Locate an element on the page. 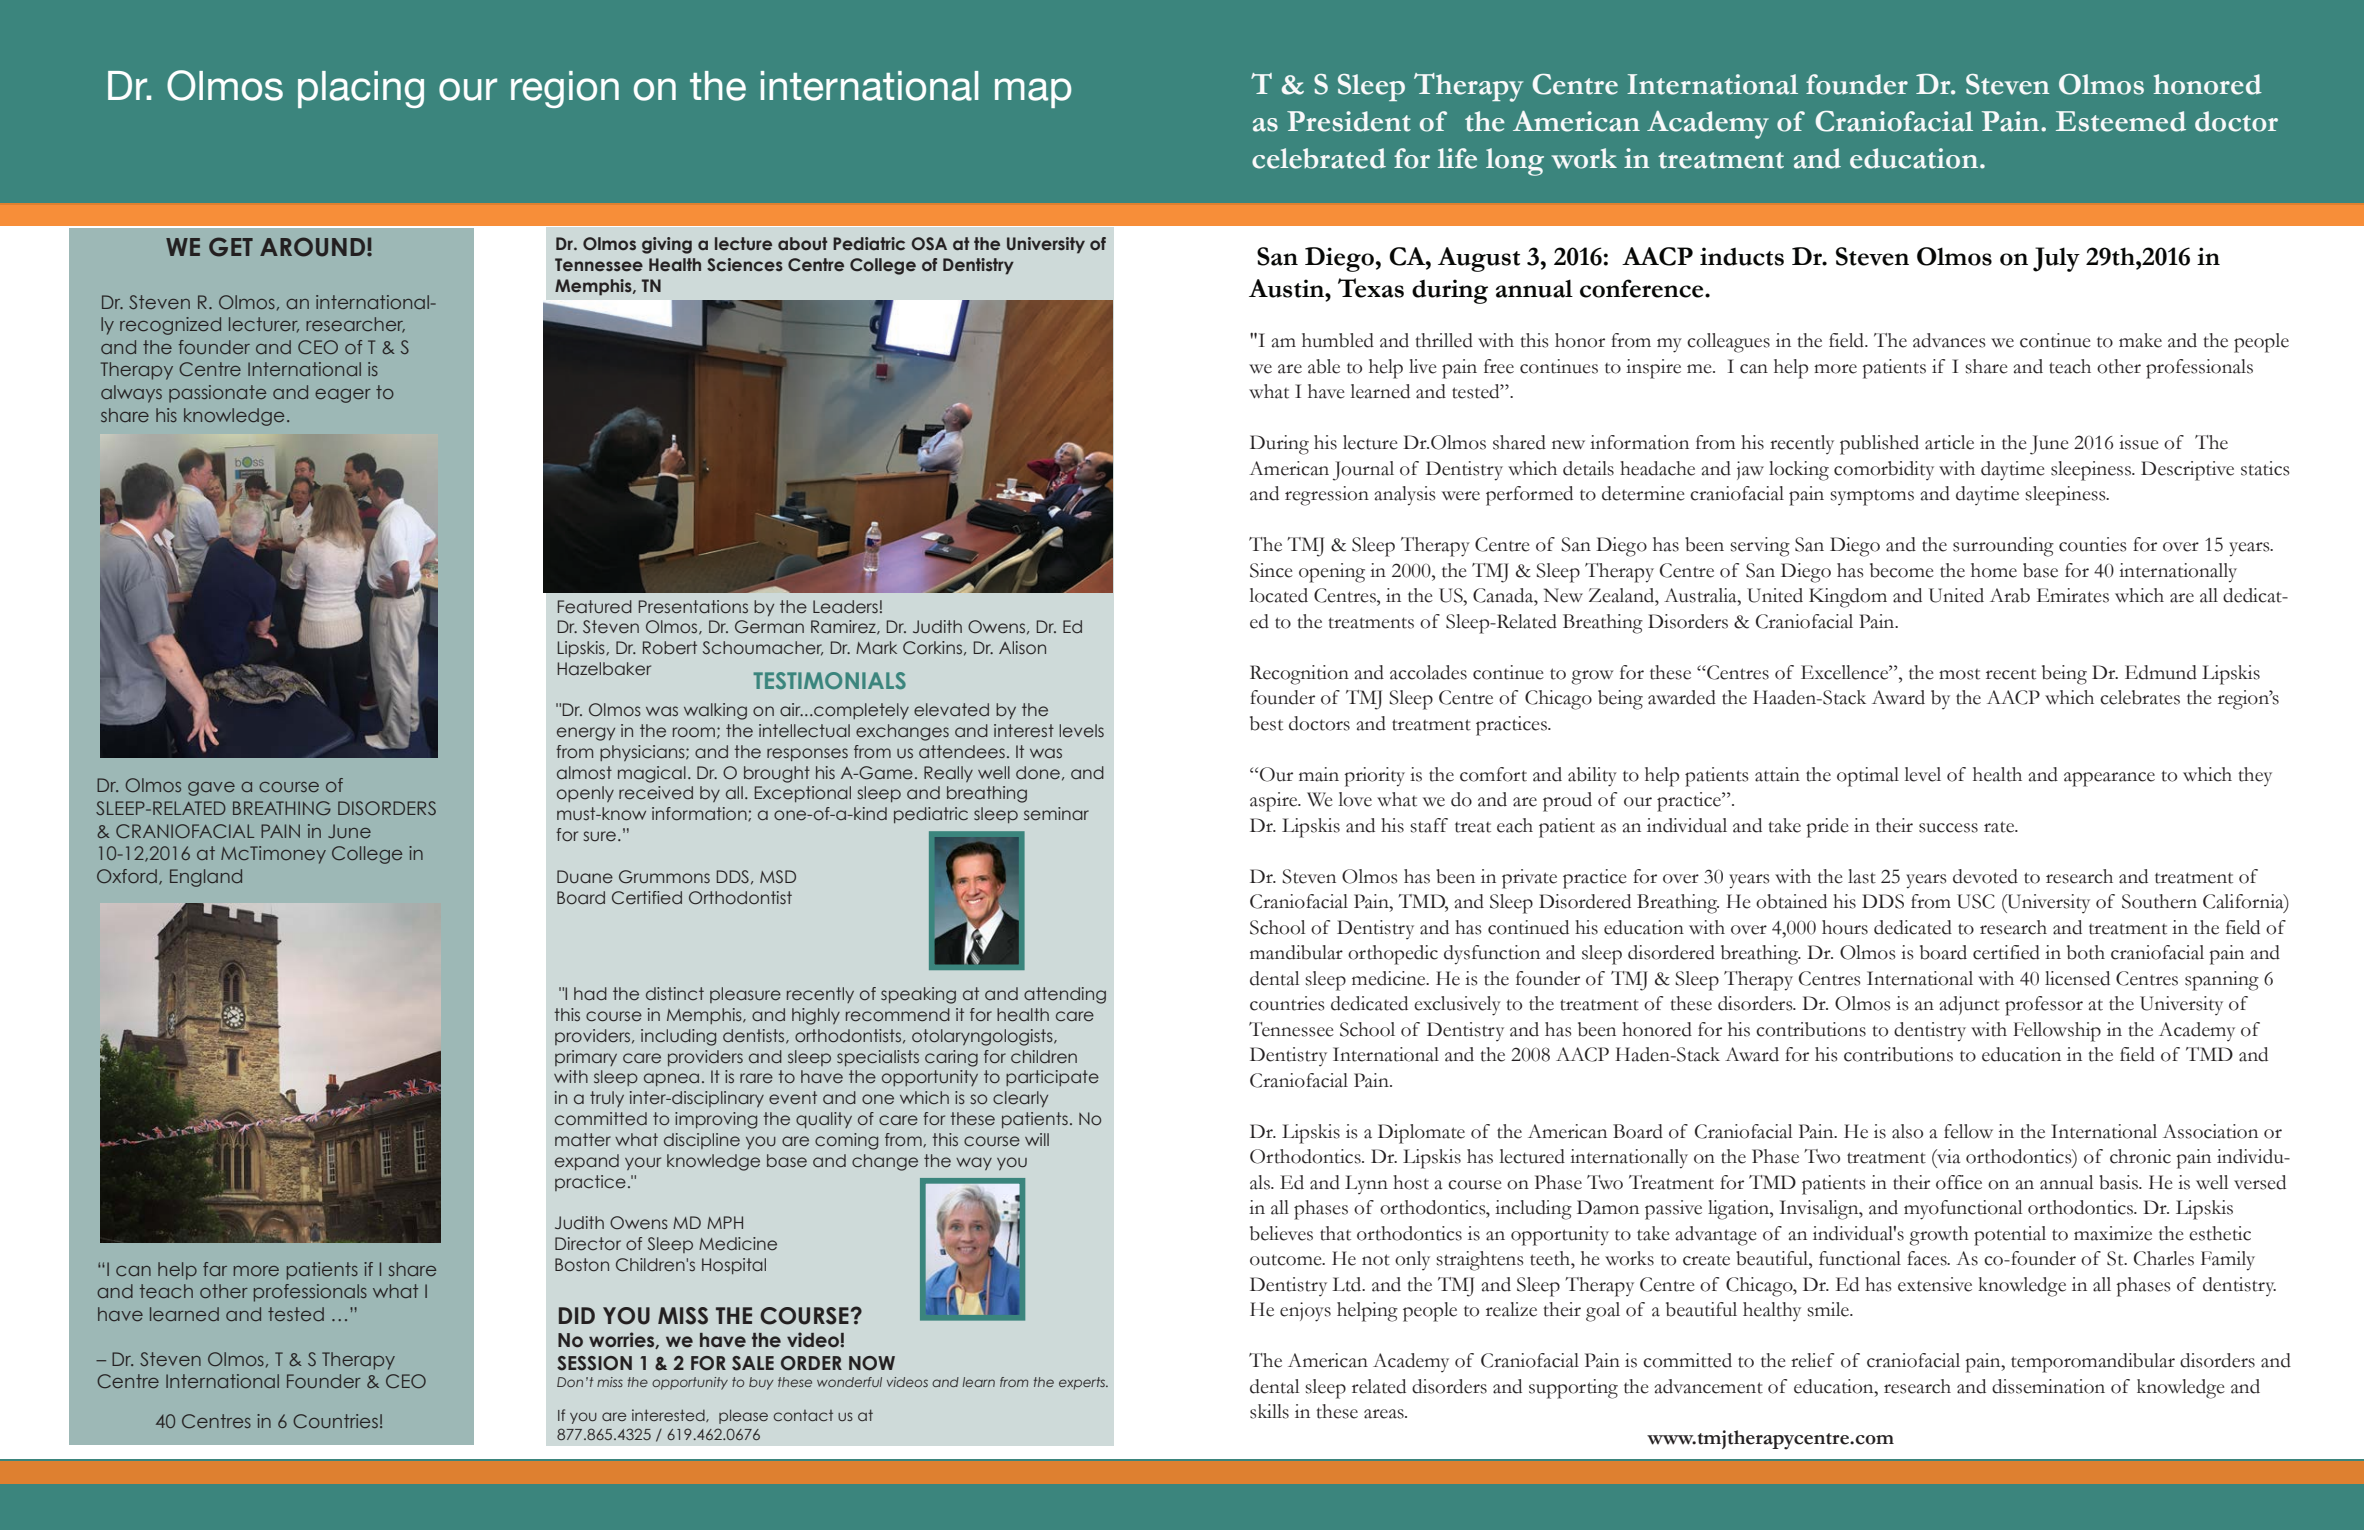 The height and width of the image is (1530, 2364). distinct is located at coordinates (675, 993).
